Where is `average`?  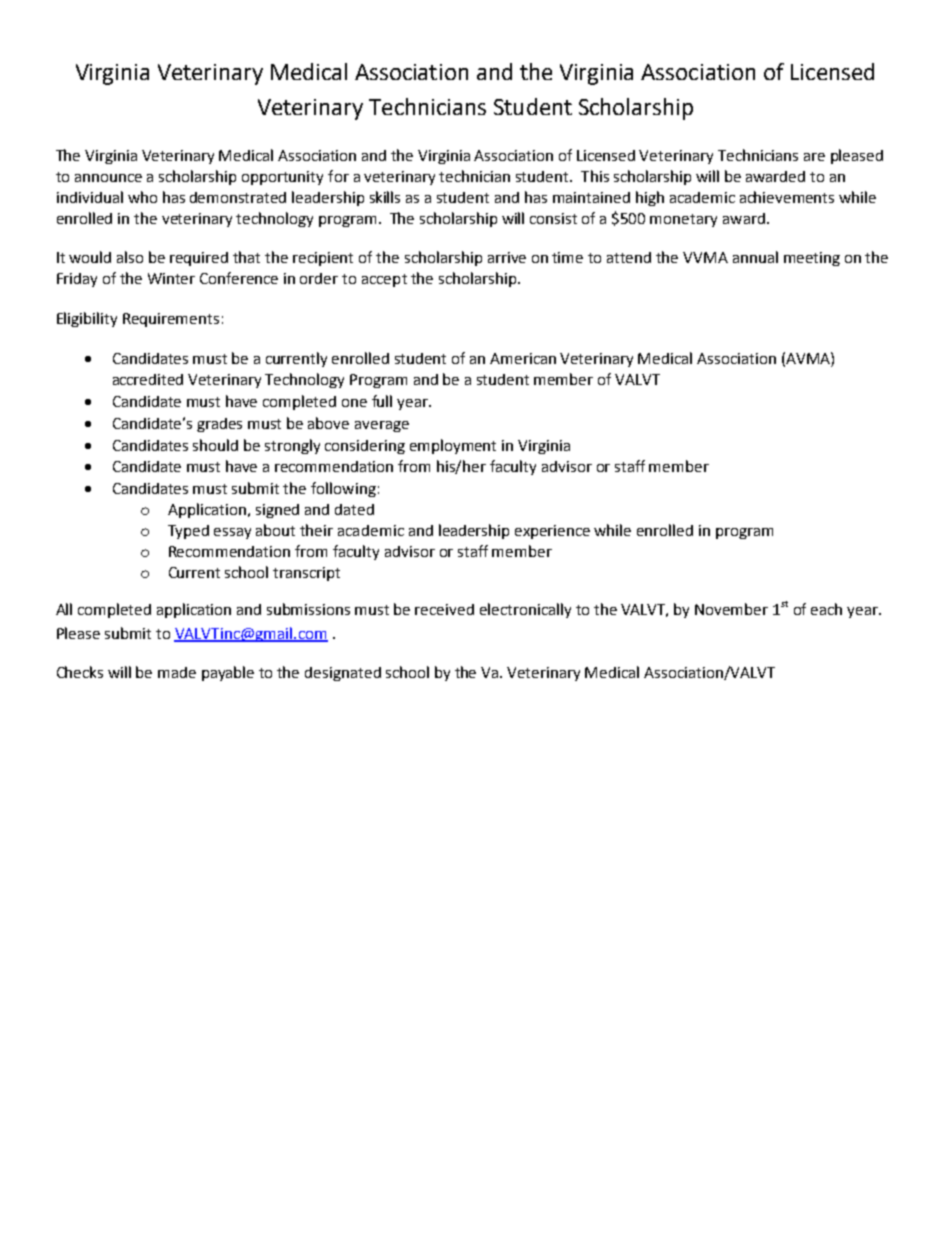
average is located at coordinates (382, 426).
